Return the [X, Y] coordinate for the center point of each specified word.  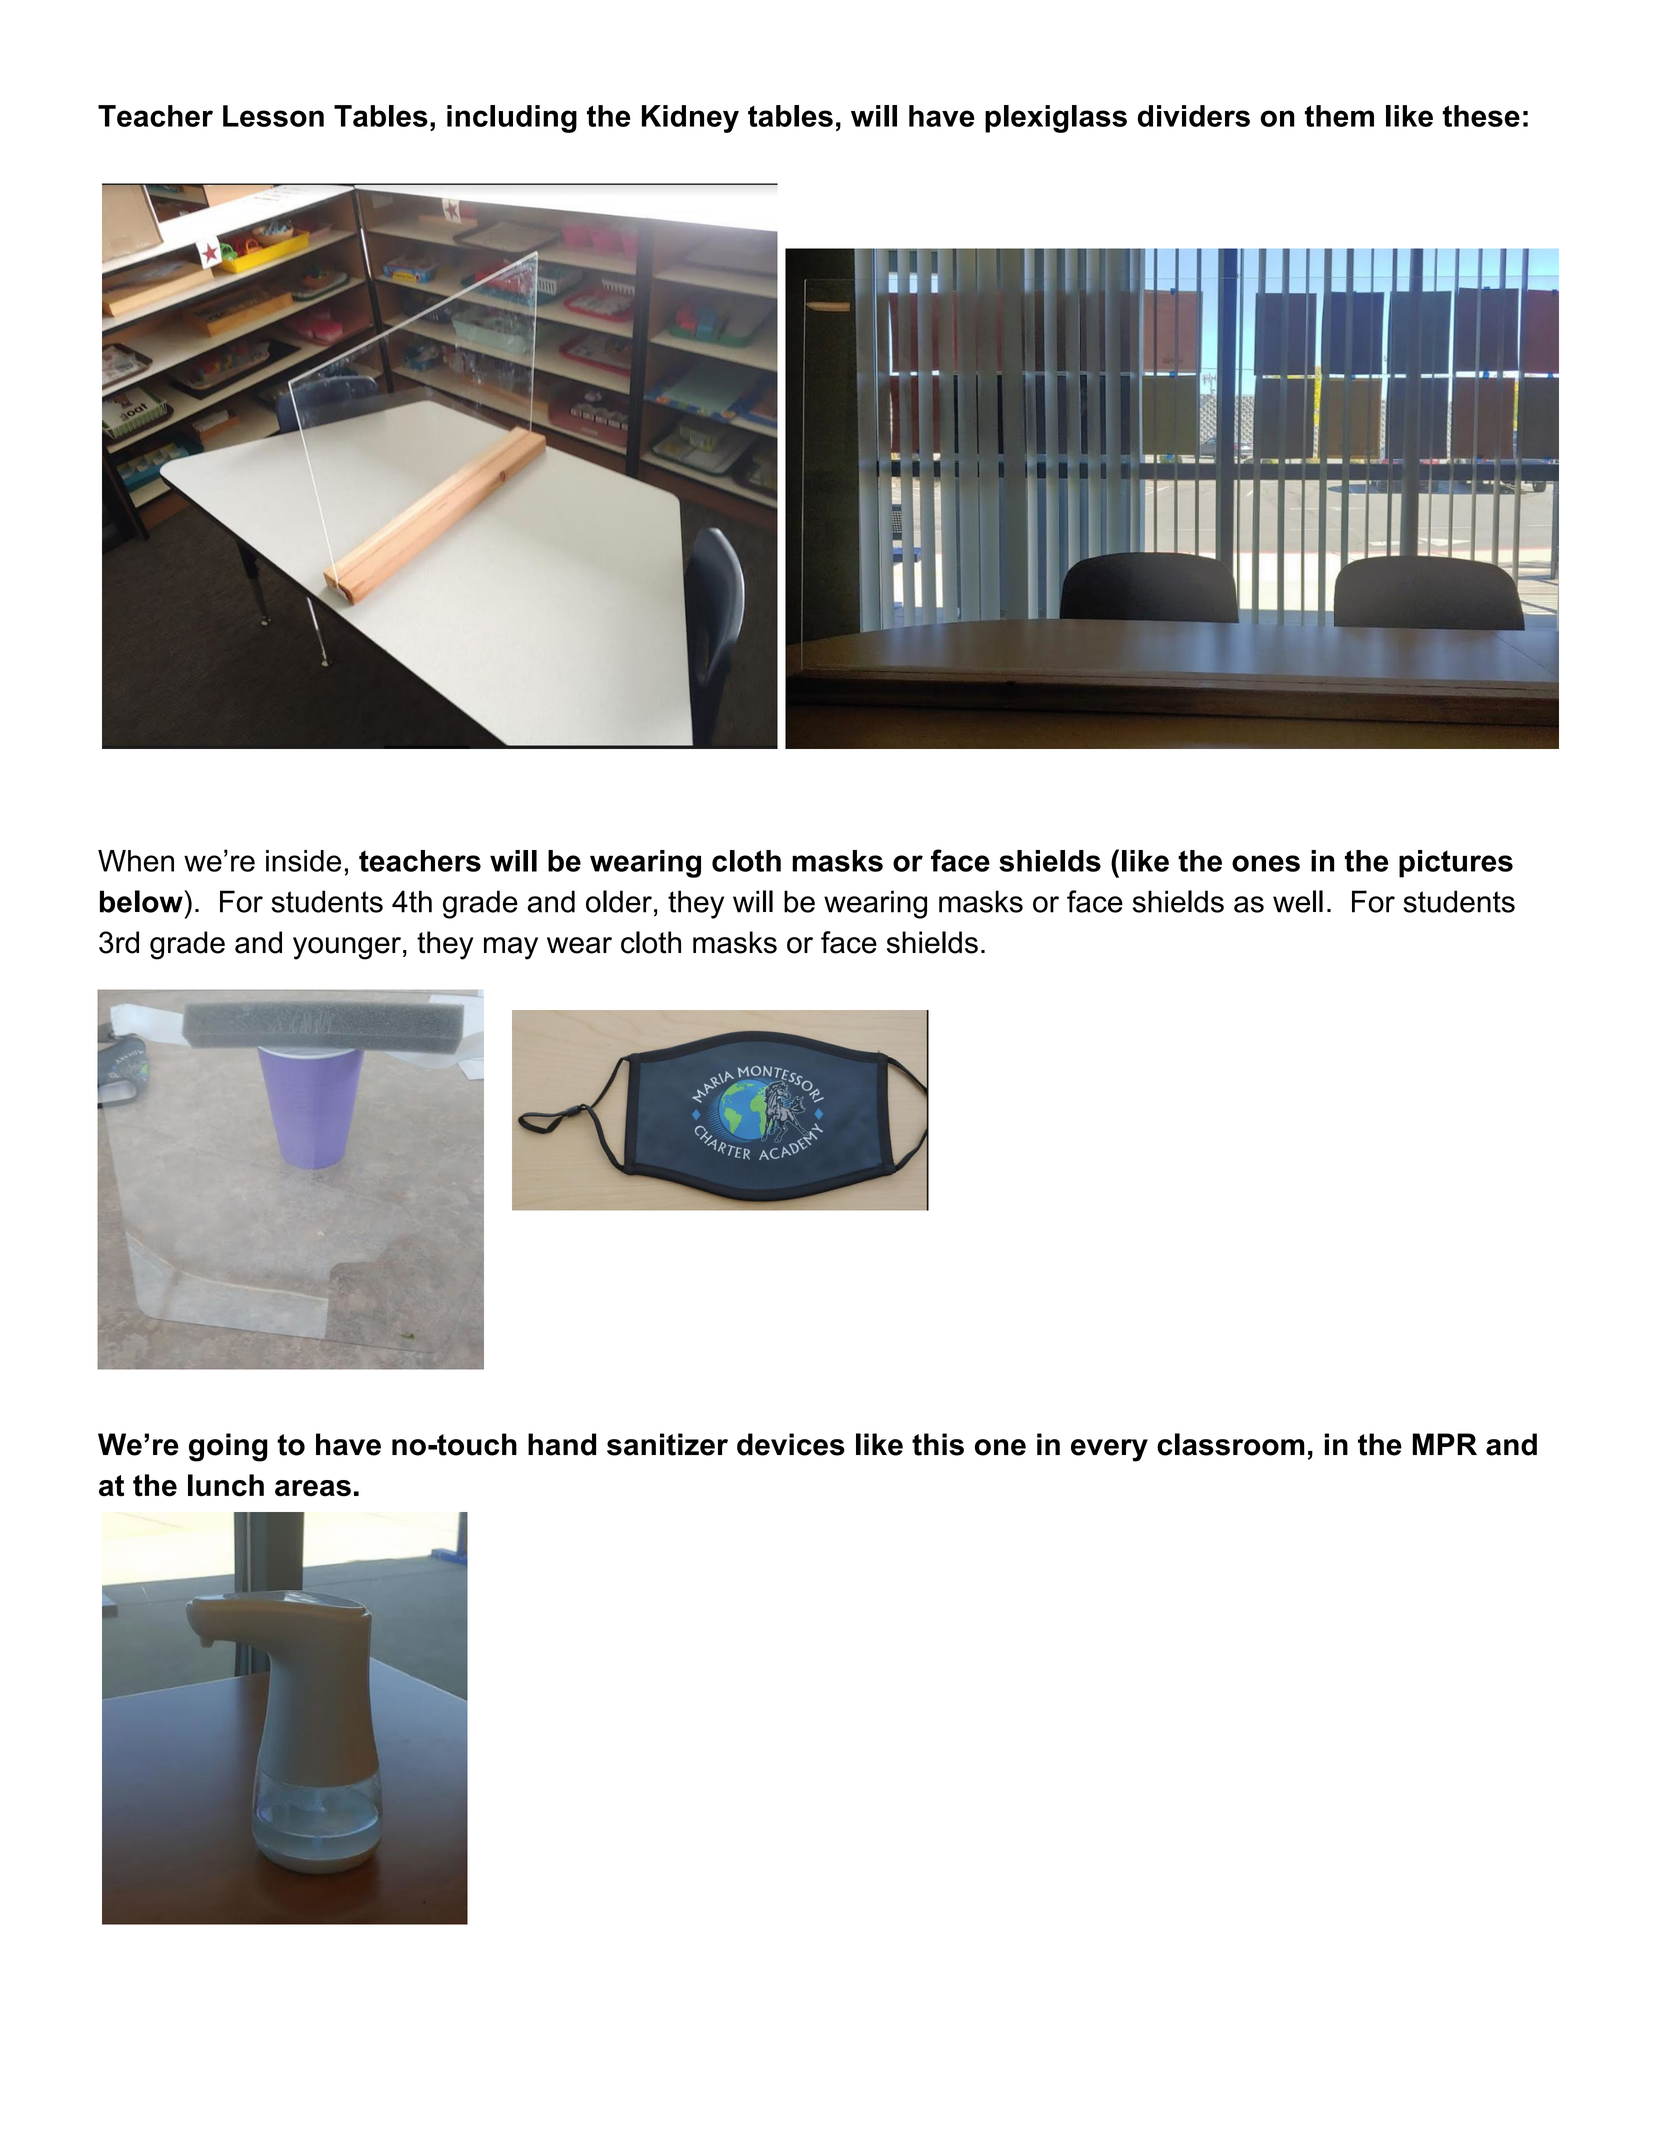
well [1298, 901]
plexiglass [1056, 119]
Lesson [273, 116]
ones [1266, 863]
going [228, 1447]
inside [303, 861]
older [619, 901]
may [511, 948]
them [1339, 116]
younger [347, 948]
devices [791, 1444]
